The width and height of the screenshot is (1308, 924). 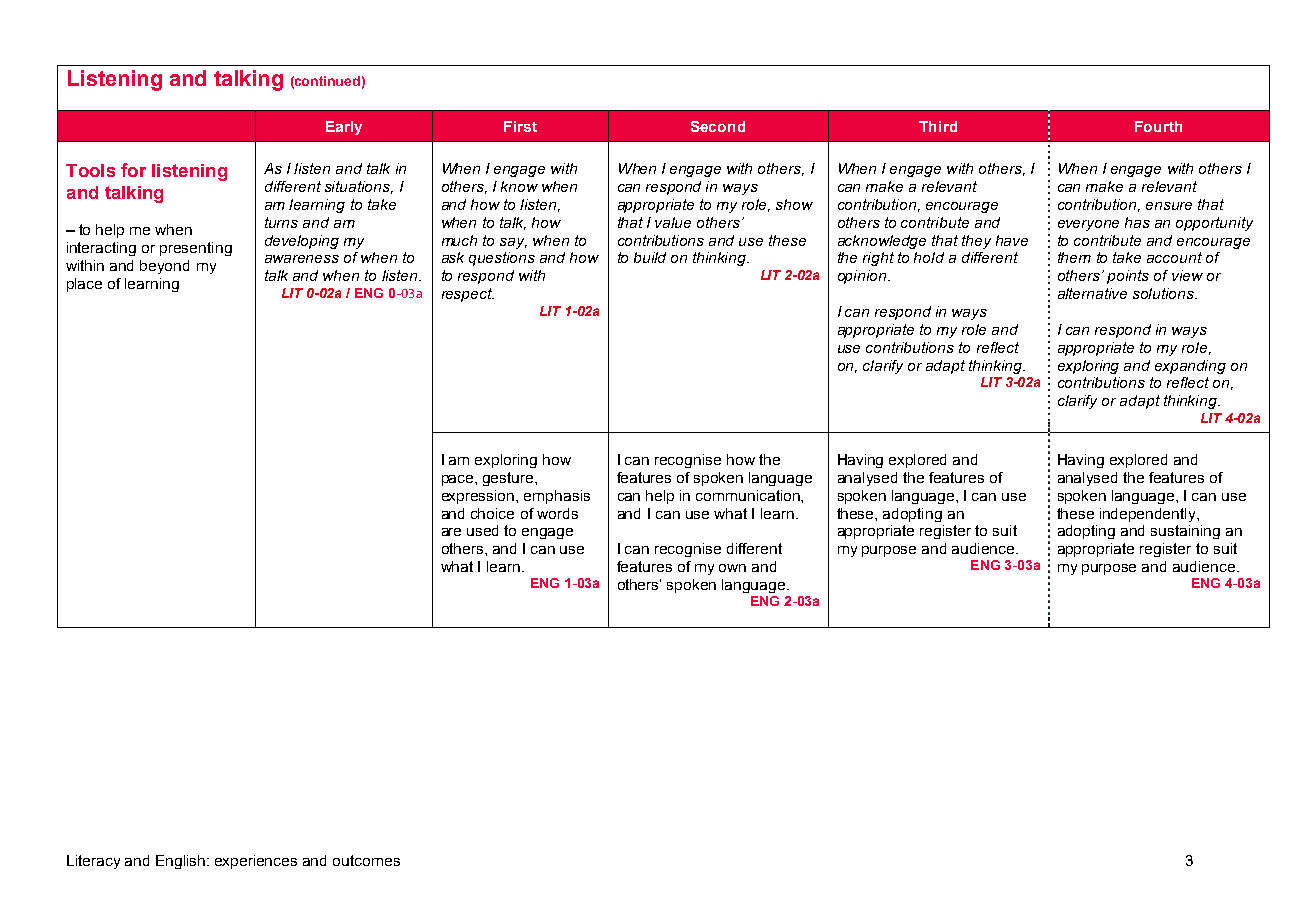 What do you see at coordinates (557, 497) in the screenshot?
I see `emphasis` at bounding box center [557, 497].
